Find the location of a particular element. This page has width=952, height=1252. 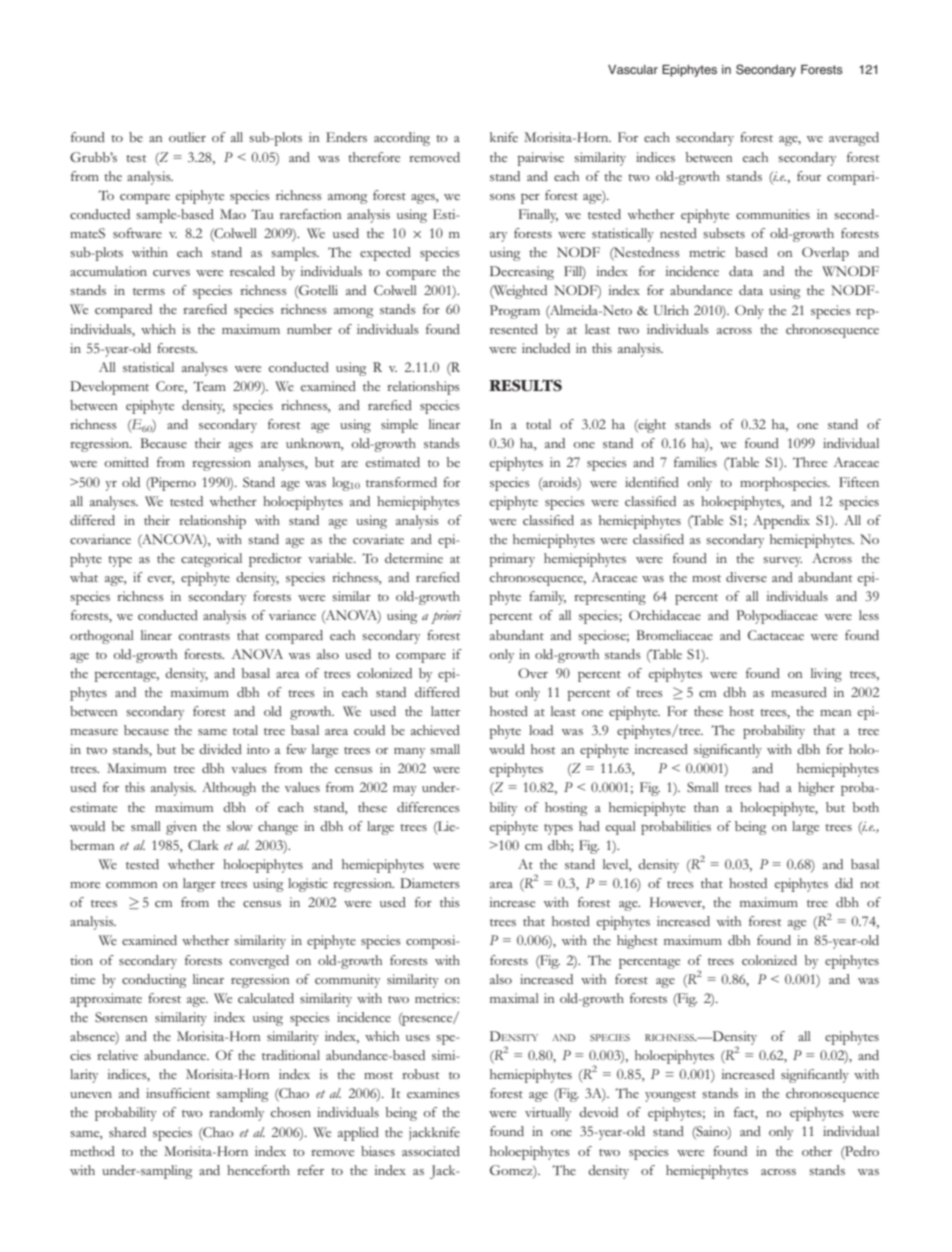

categorical is located at coordinates (211, 560).
